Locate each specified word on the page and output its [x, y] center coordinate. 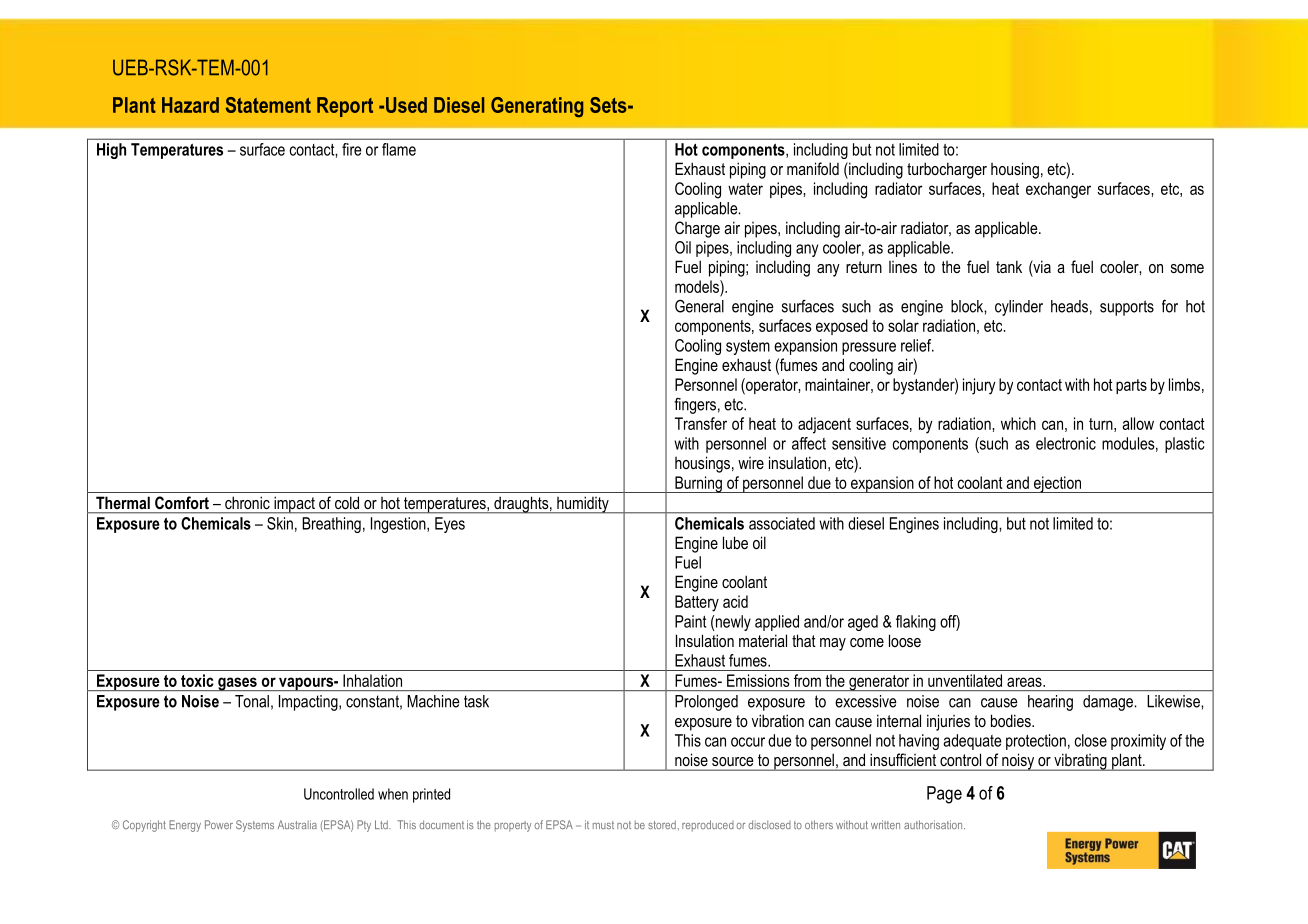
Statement [268, 105]
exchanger [1058, 190]
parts [1131, 386]
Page [944, 795]
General [699, 306]
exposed [842, 327]
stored [662, 824]
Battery [697, 603]
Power [219, 824]
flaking [916, 623]
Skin [280, 523]
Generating [537, 107]
